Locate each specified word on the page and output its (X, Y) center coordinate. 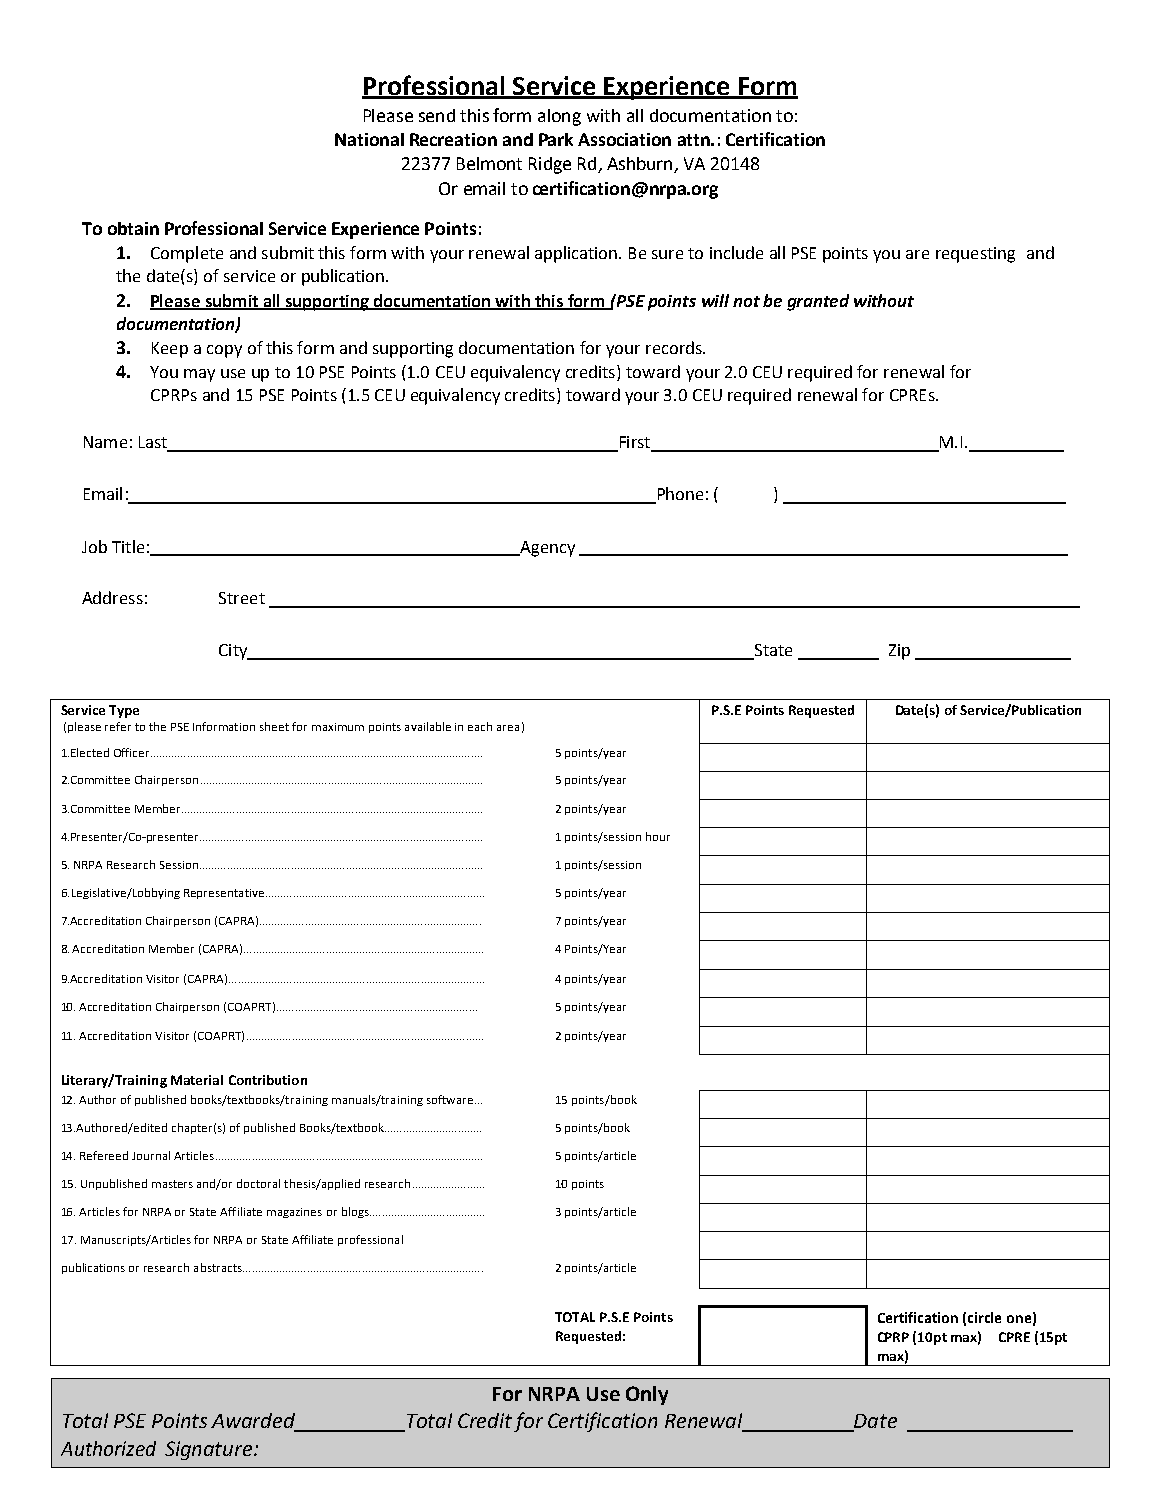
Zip (899, 652)
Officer (133, 752)
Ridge (550, 165)
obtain (133, 228)
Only (647, 1395)
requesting (975, 255)
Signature (210, 1450)
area (508, 728)
